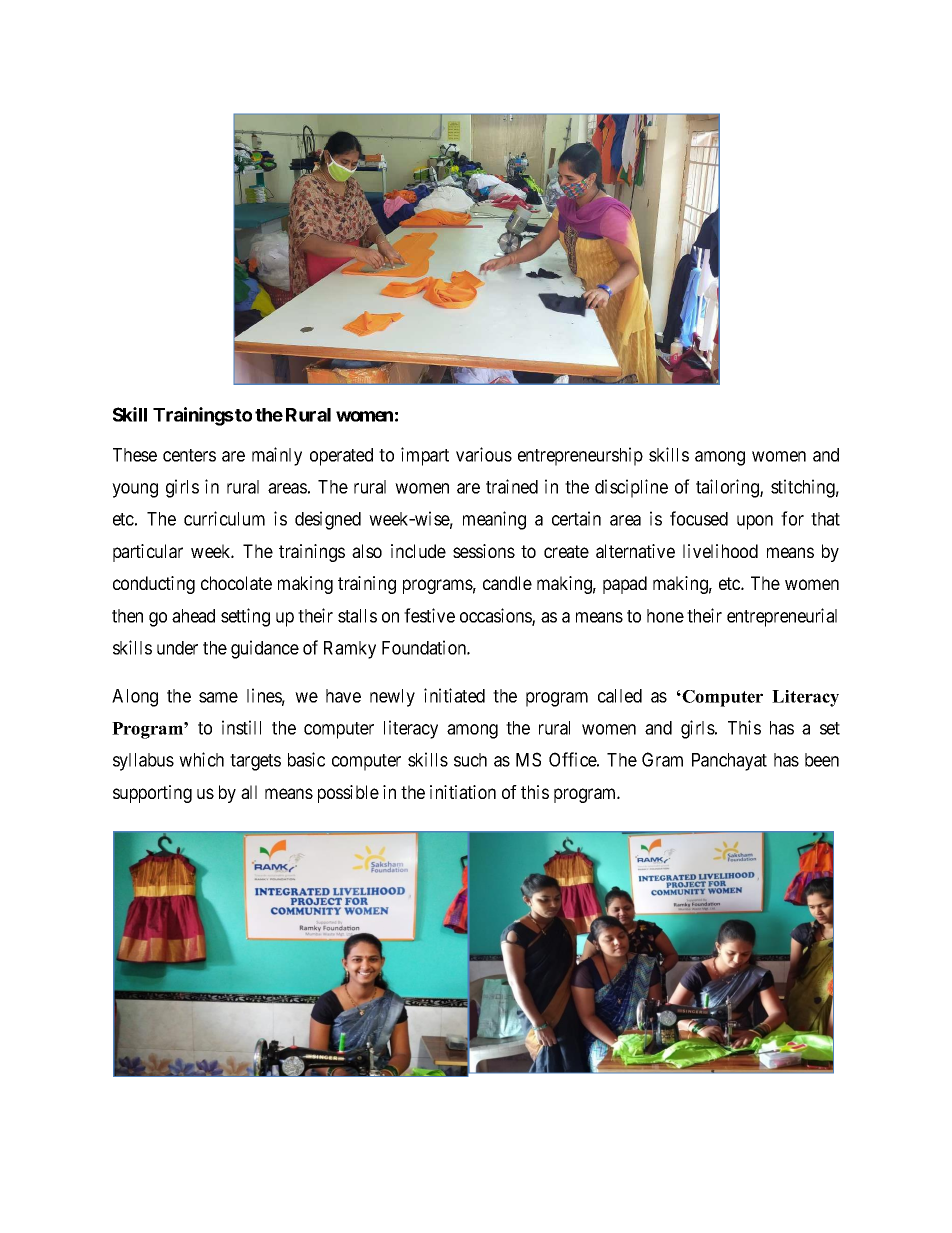  Describe the element at coordinates (193, 616) in the page. I see `ahead` at that location.
